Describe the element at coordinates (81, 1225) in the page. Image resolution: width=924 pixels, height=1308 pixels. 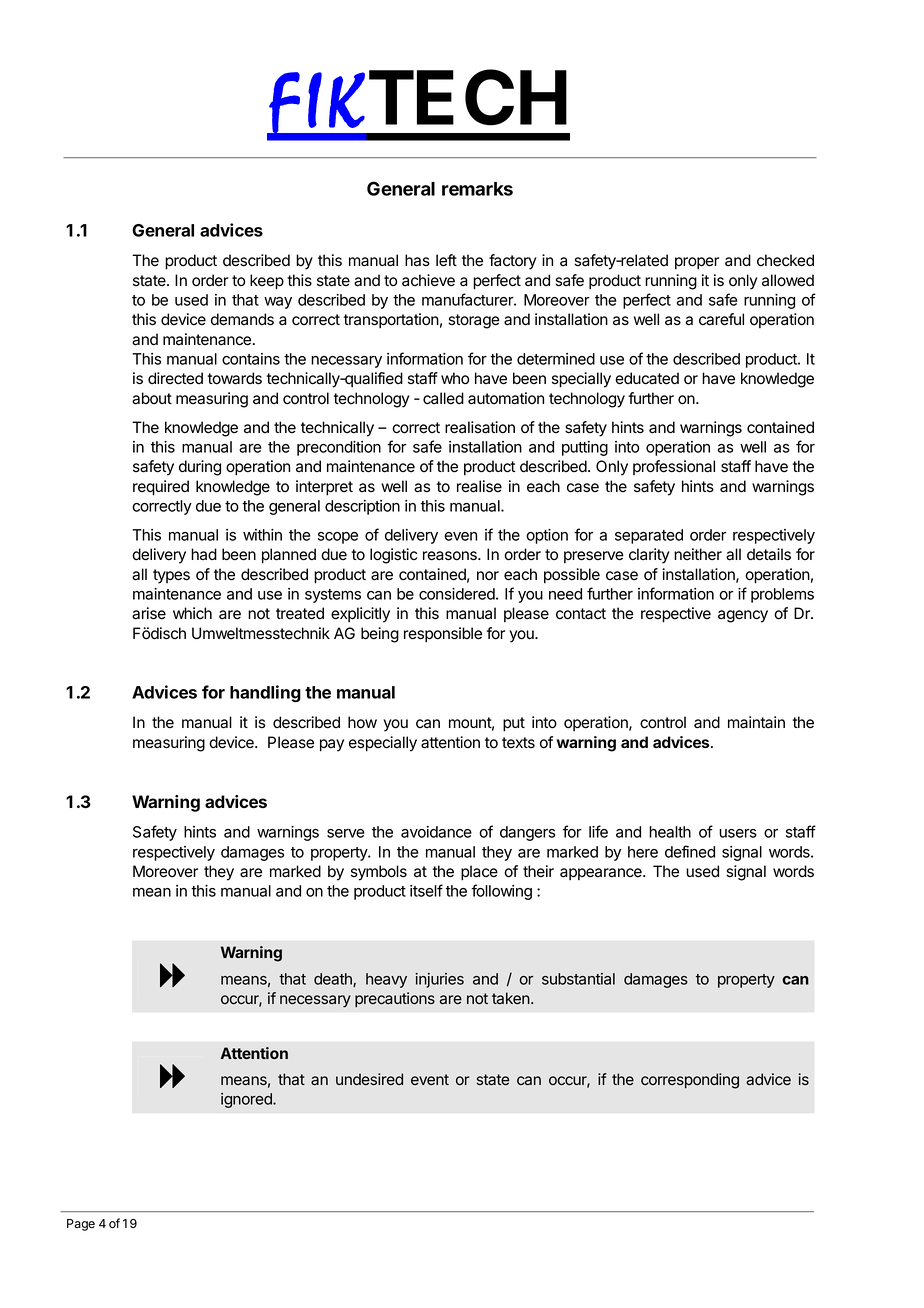
I see `Page` at that location.
